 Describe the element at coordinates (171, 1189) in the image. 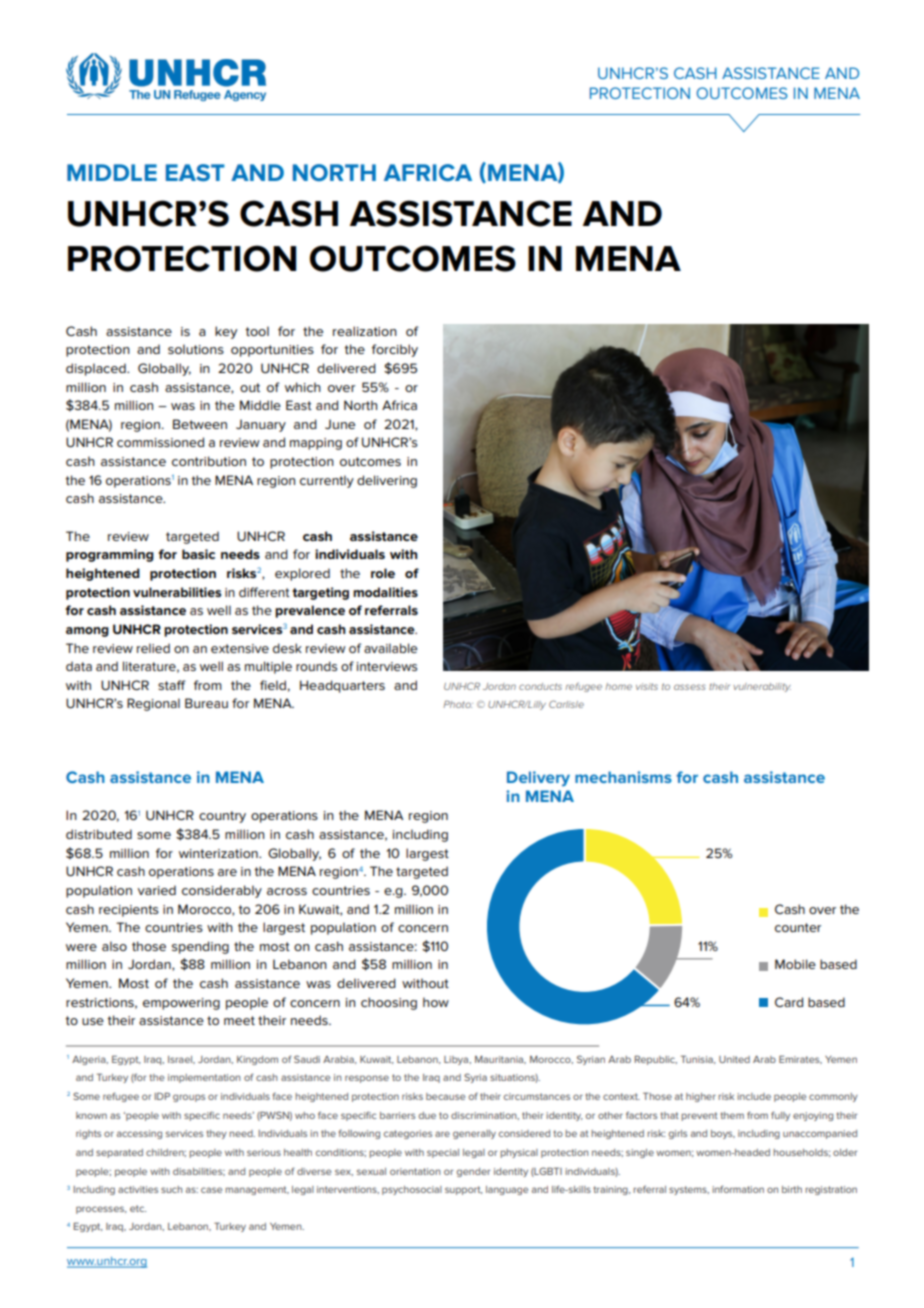

I see `such` at that location.
